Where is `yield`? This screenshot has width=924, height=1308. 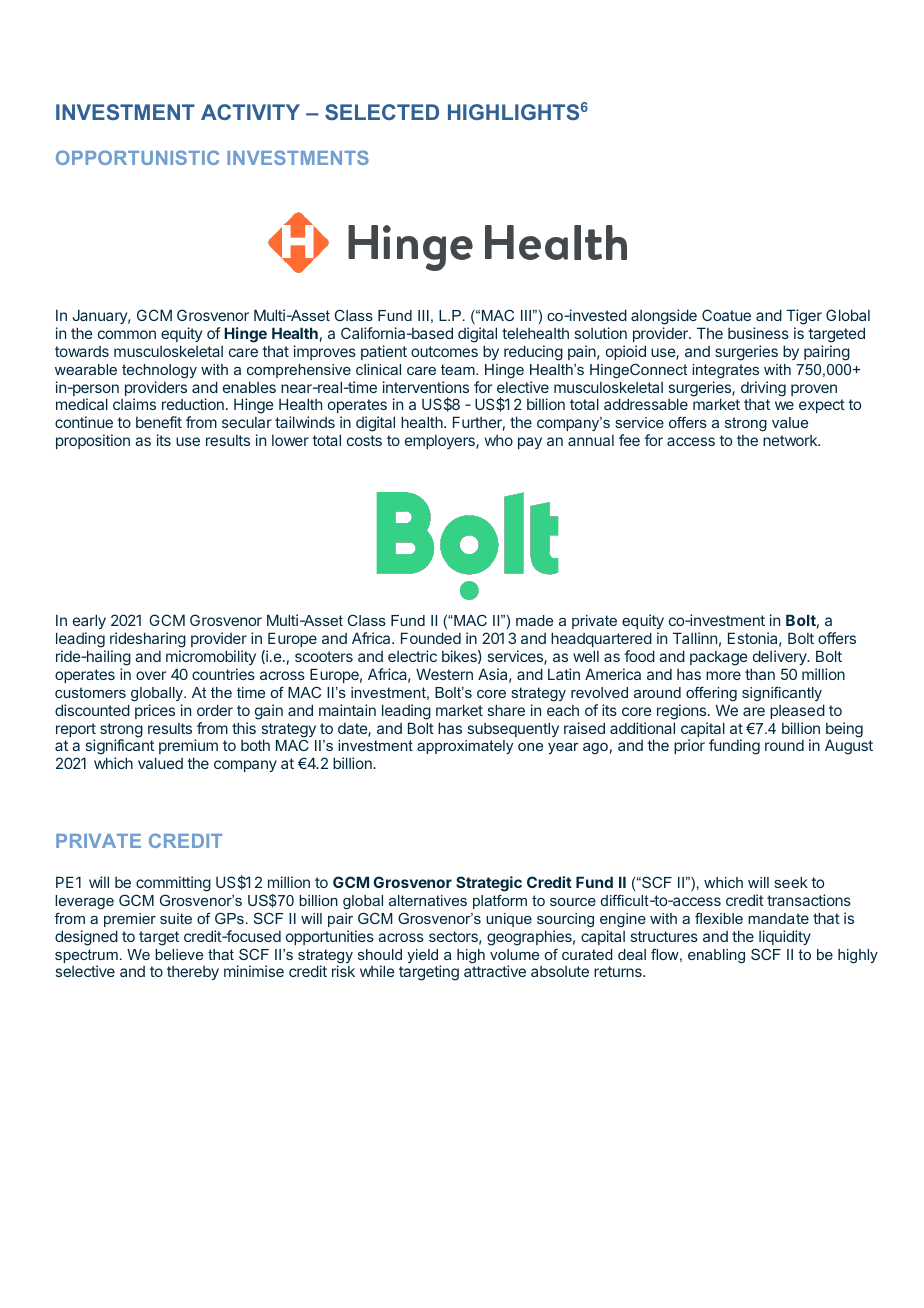
yield is located at coordinates (424, 957).
